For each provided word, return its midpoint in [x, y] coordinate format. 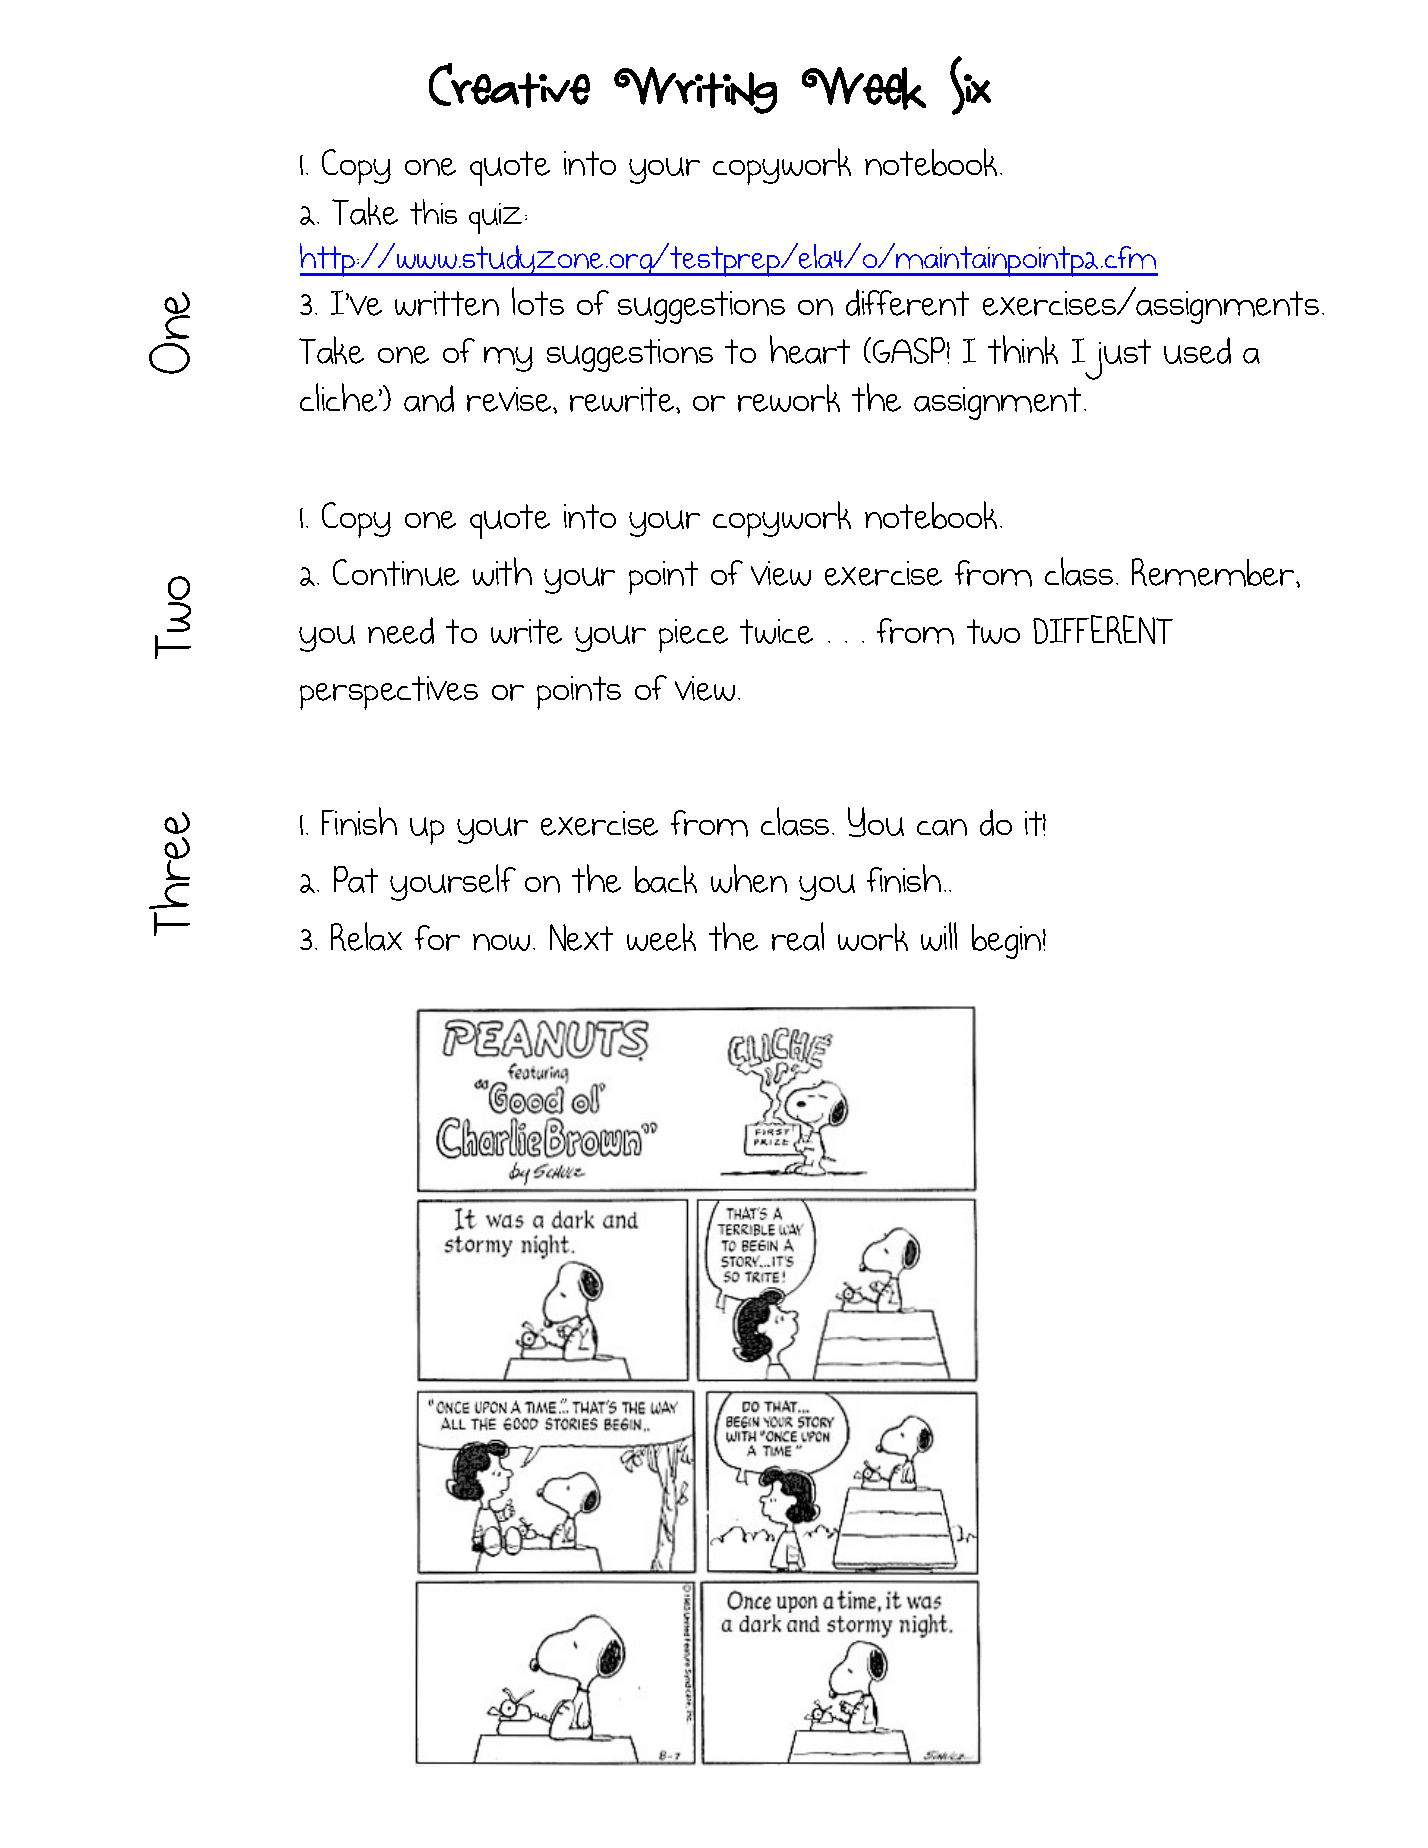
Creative [509, 85]
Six [970, 85]
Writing [695, 90]
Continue [396, 572]
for [437, 938]
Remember [1214, 572]
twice [776, 631]
